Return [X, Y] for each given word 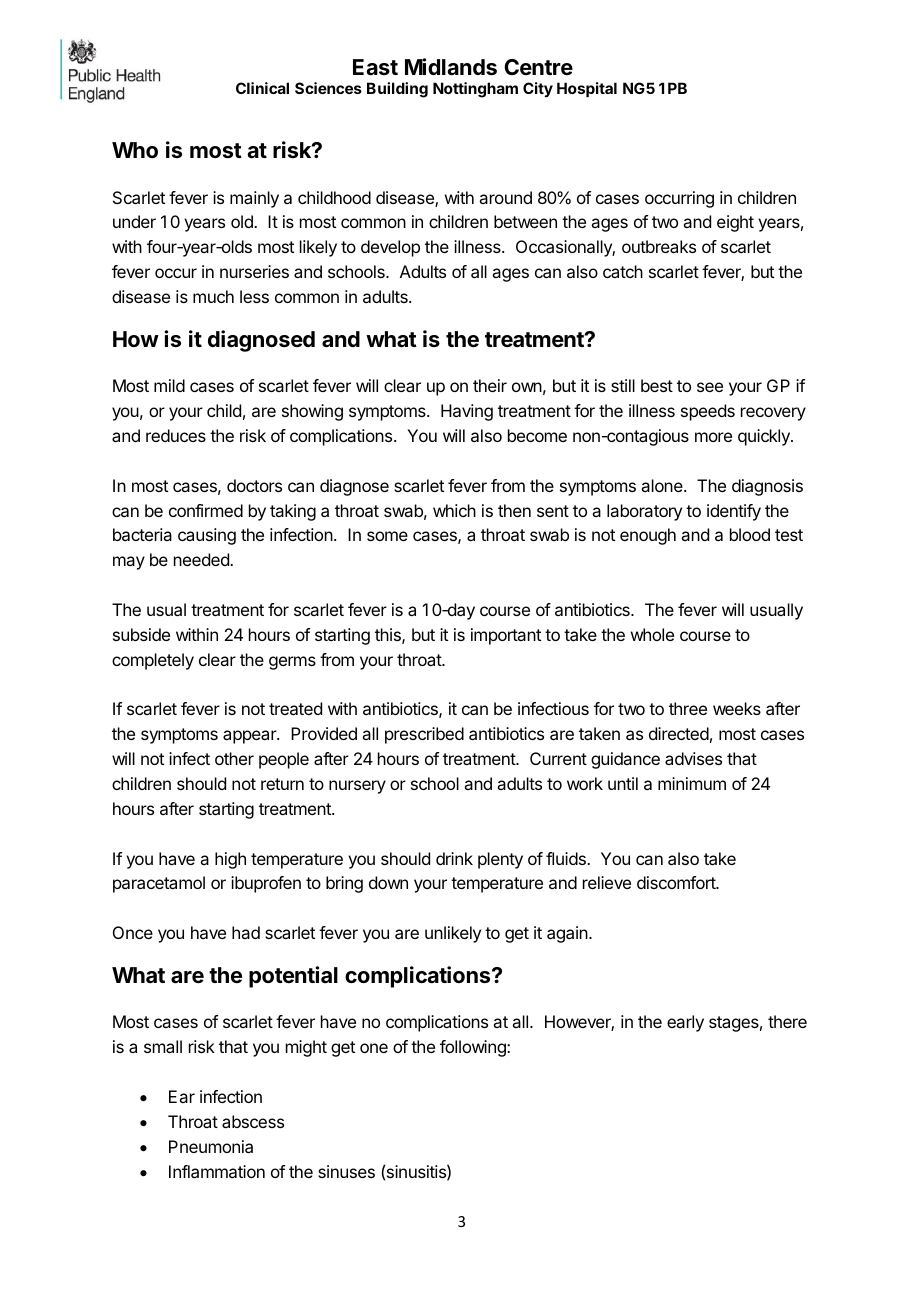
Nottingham [475, 90]
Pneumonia [211, 1146]
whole [652, 634]
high [230, 860]
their [490, 385]
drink [454, 858]
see [710, 387]
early [685, 1023]
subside [141, 634]
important [506, 636]
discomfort [677, 882]
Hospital [587, 89]
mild [169, 385]
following [474, 1048]
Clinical [262, 88]
